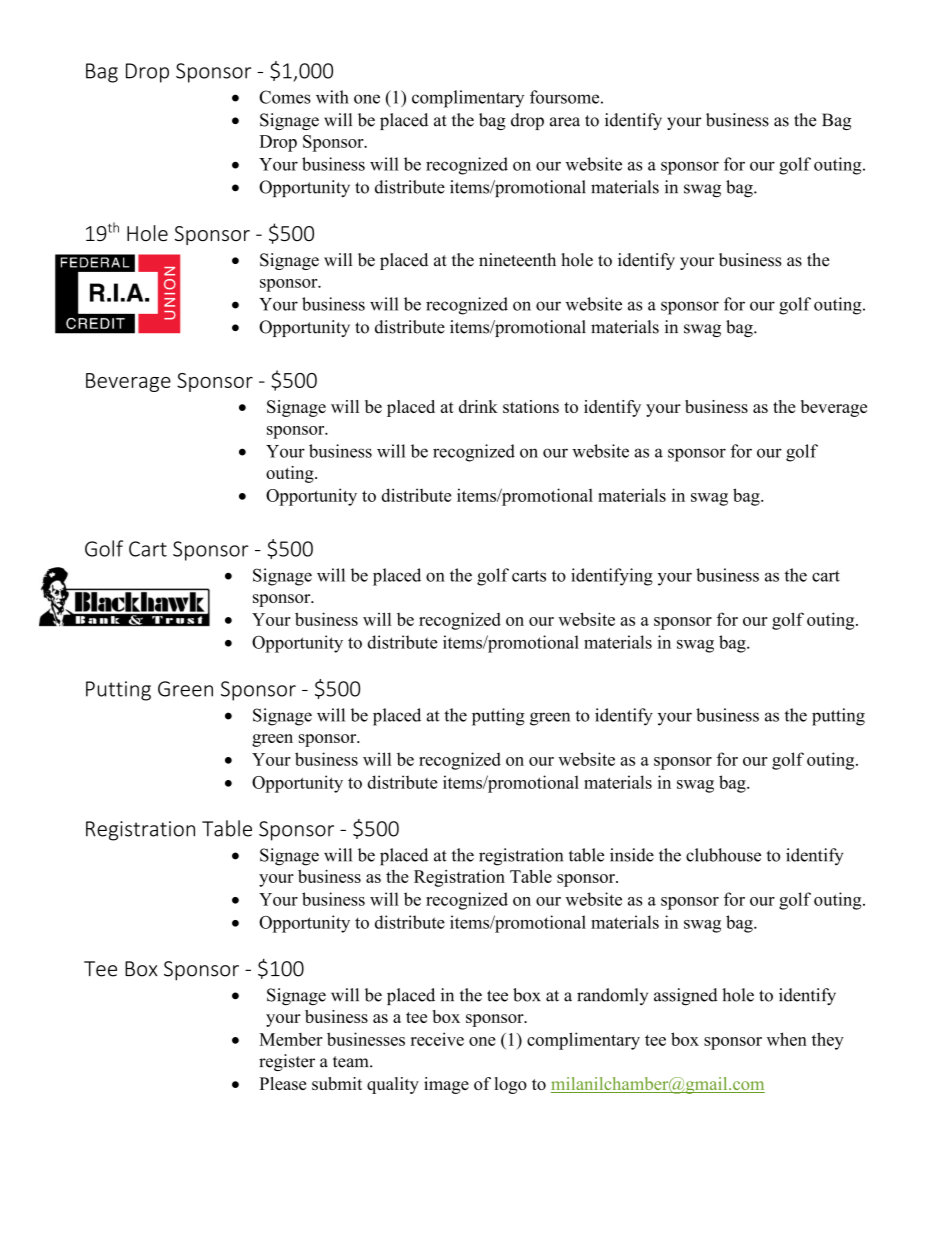  What do you see at coordinates (686, 996) in the screenshot?
I see `assigned` at bounding box center [686, 996].
